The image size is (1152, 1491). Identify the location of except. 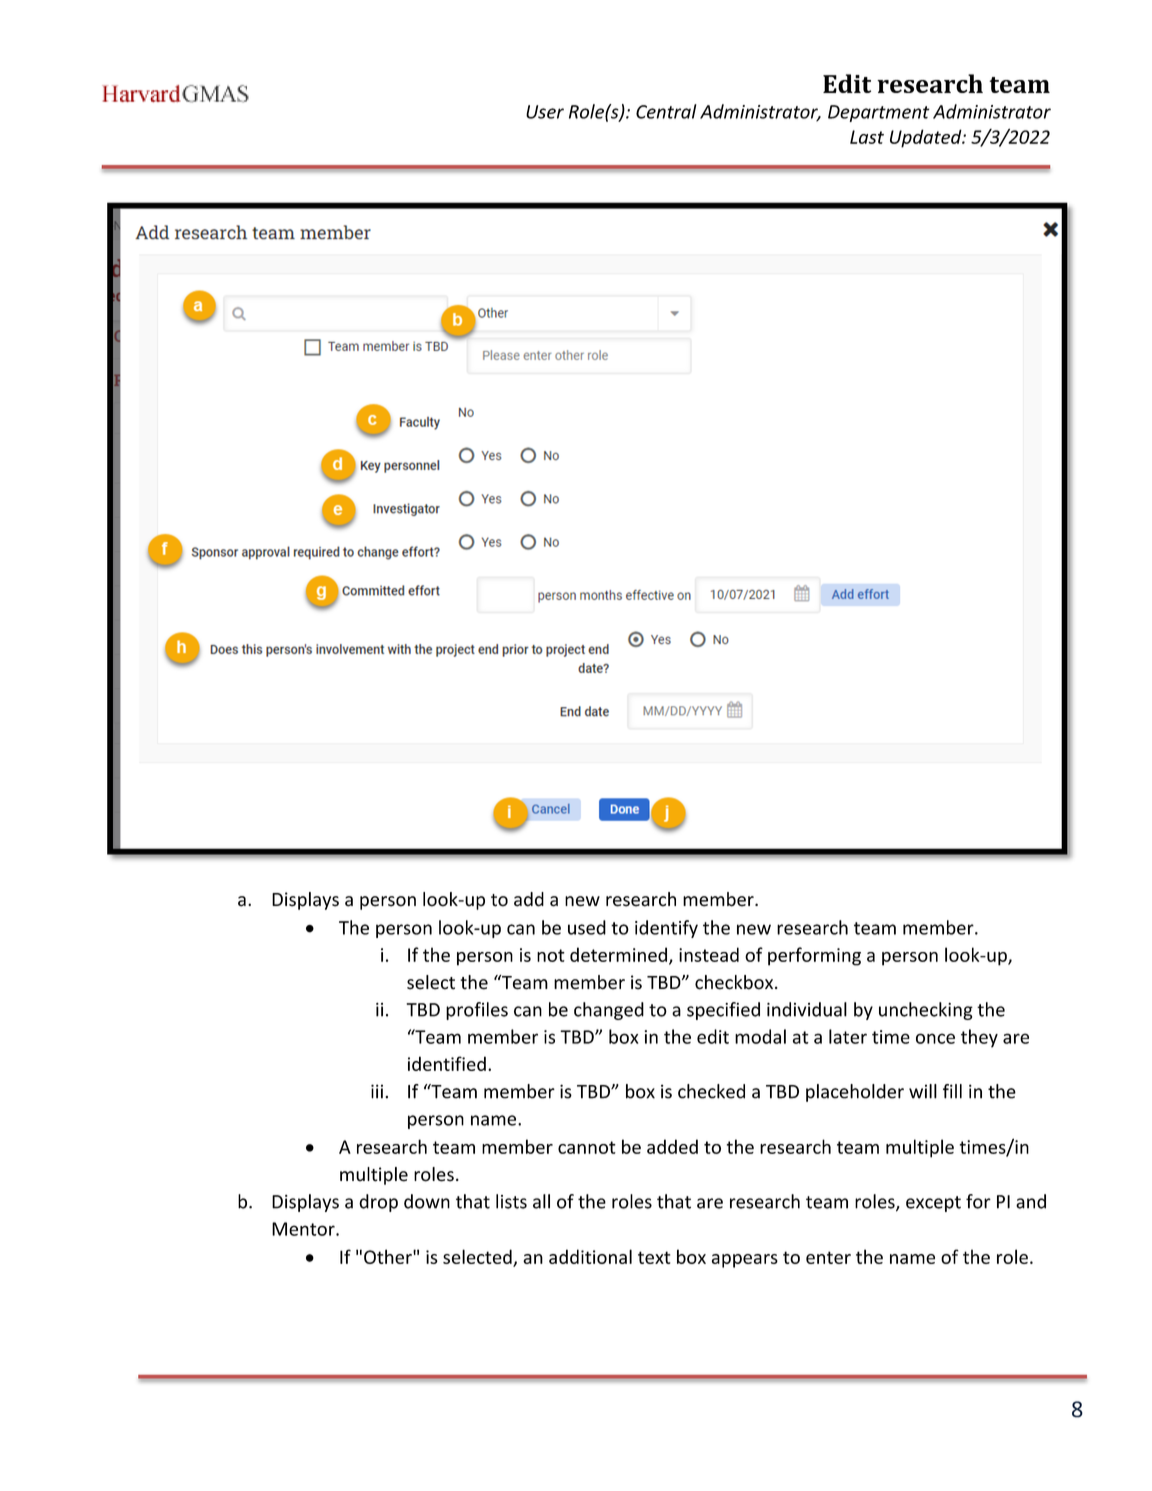
(933, 1204).
